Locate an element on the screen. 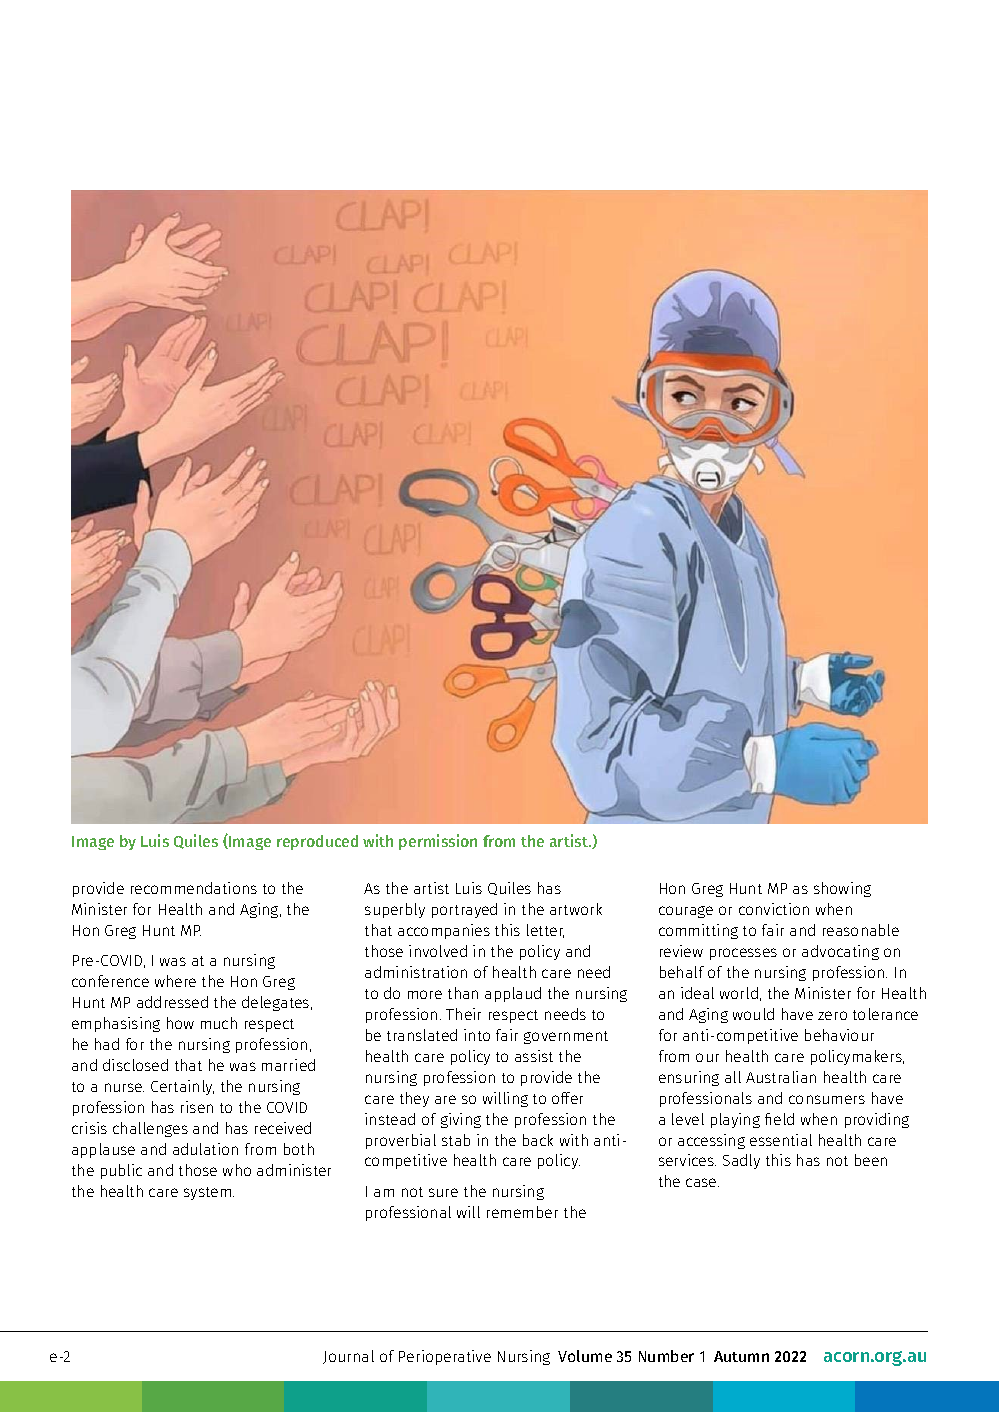 The height and width of the screenshot is (1412, 999). Journal is located at coordinates (348, 1357).
